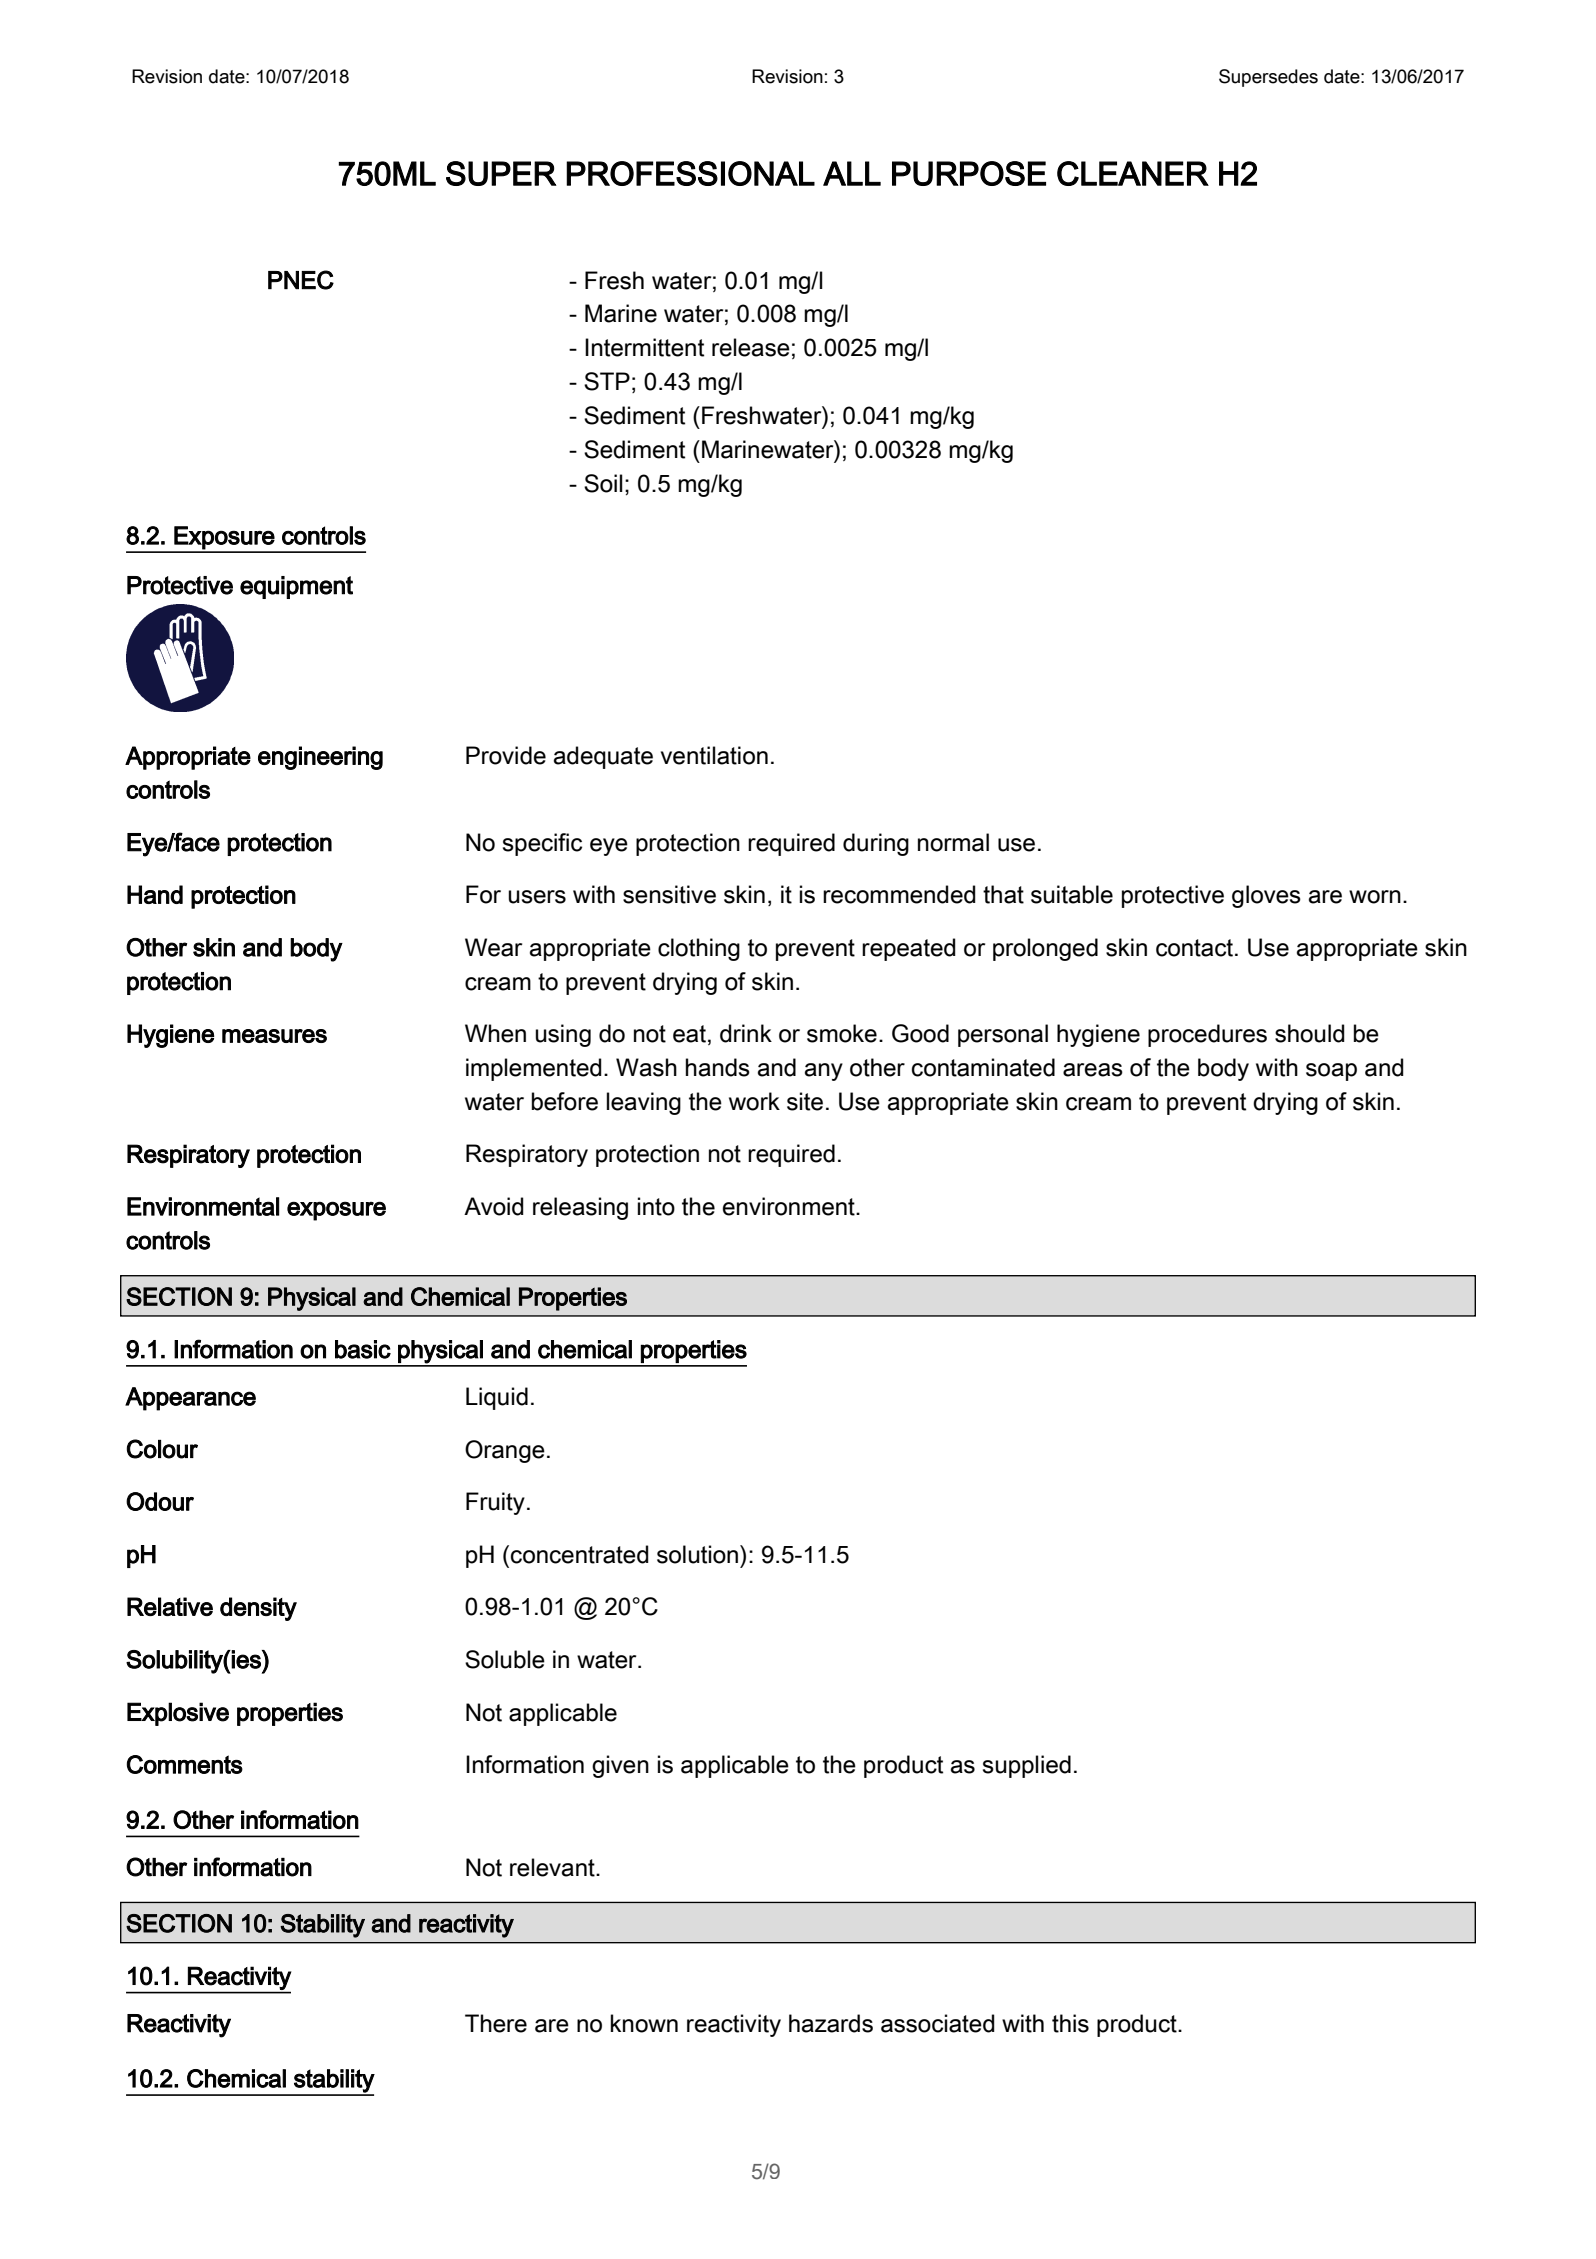  I want to click on supplied, so click(1027, 1766).
